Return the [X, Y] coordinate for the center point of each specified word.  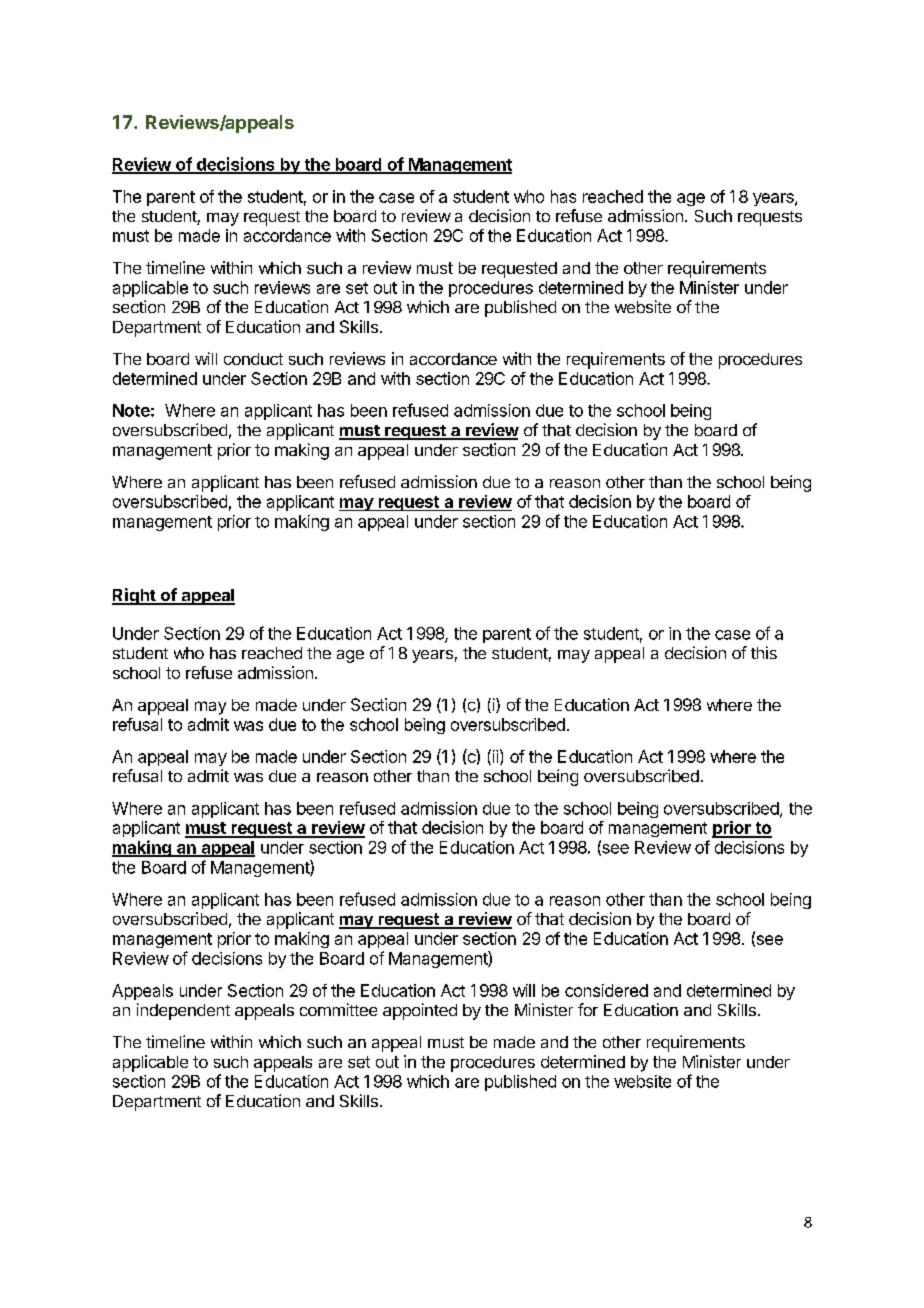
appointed [420, 1011]
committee [338, 1009]
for [588, 1009]
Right [135, 596]
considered [606, 990]
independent [183, 1011]
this [764, 652]
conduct [253, 359]
